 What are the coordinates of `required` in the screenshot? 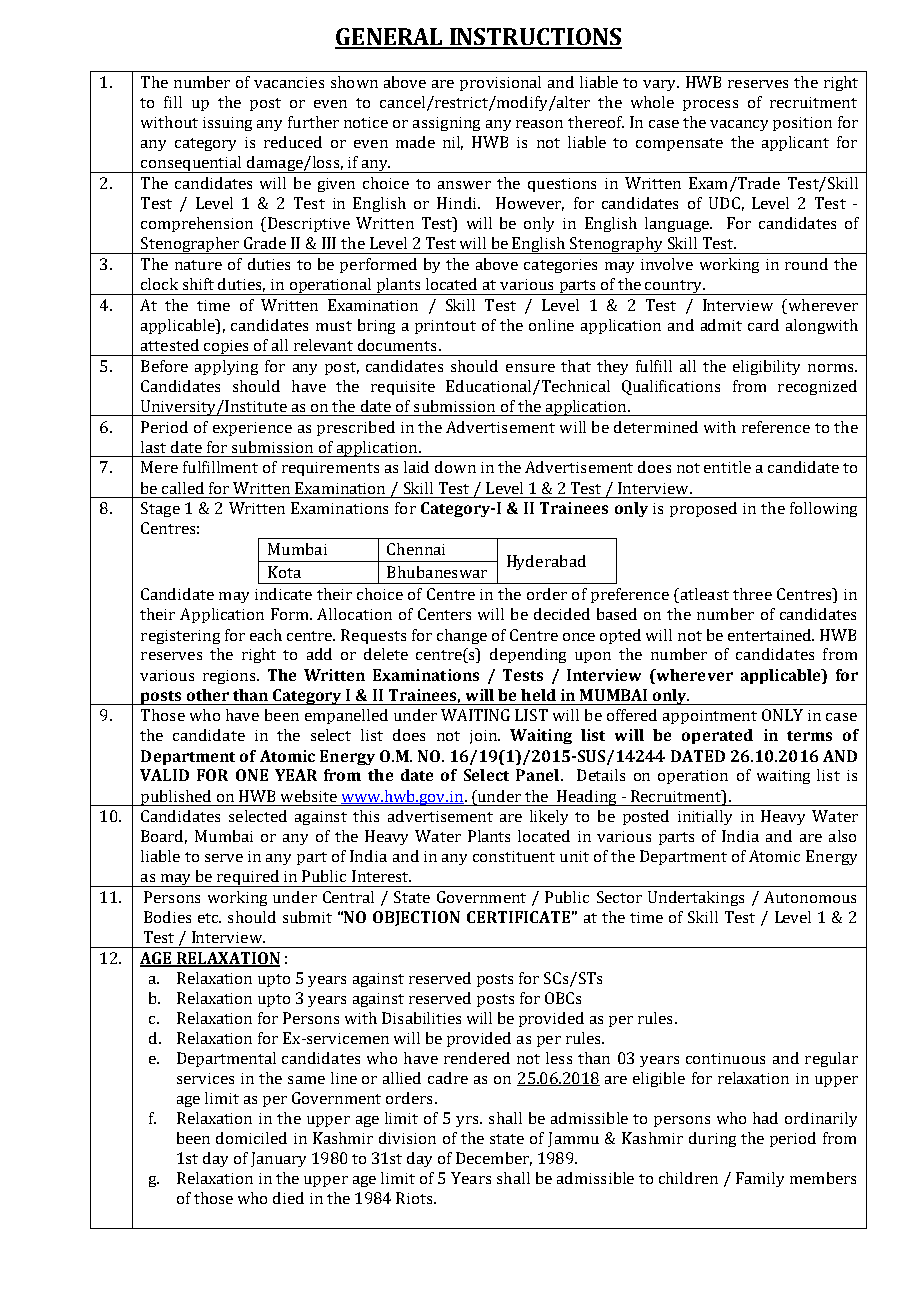 It's located at (248, 878).
